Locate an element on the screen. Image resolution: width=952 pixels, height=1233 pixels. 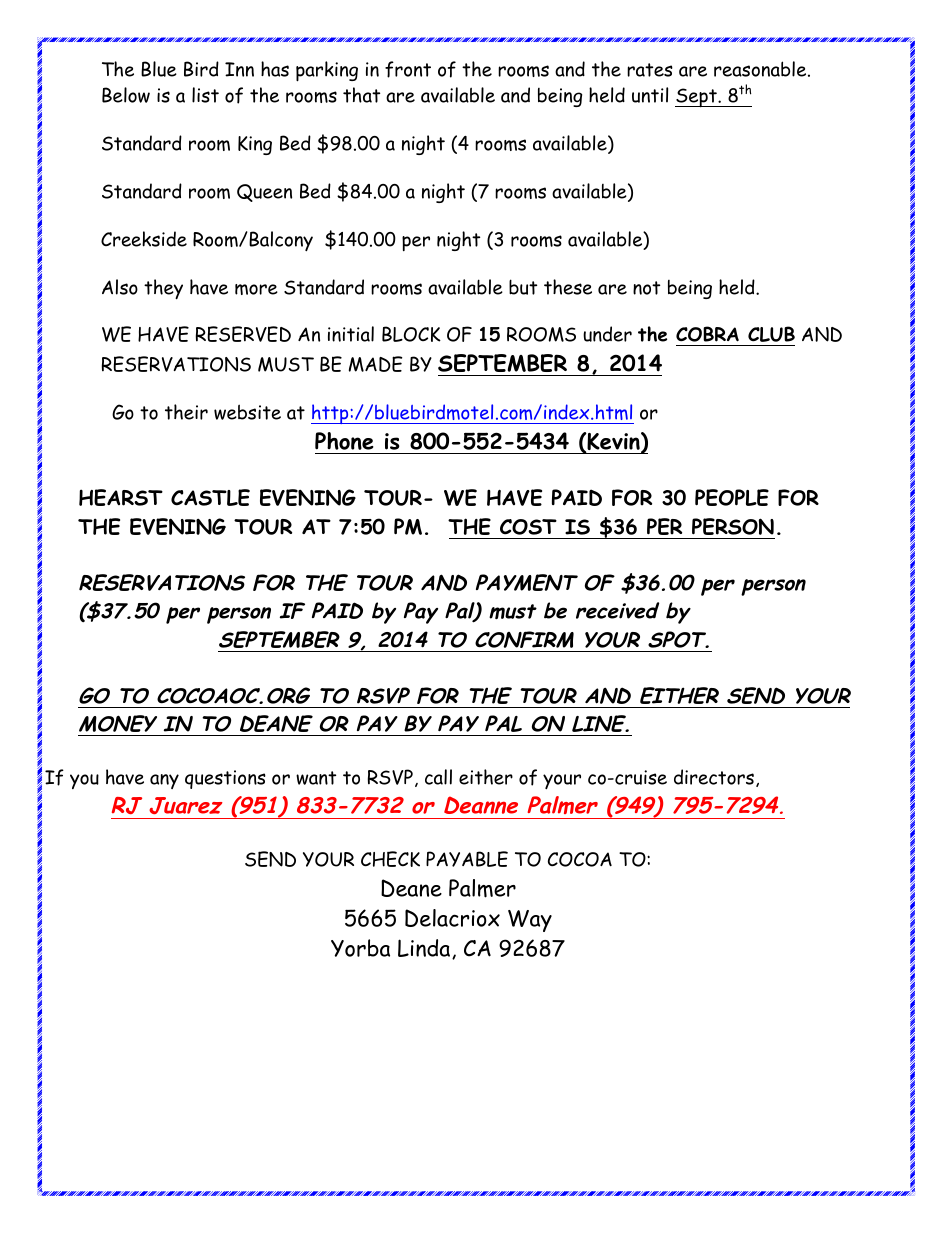
until is located at coordinates (650, 95).
